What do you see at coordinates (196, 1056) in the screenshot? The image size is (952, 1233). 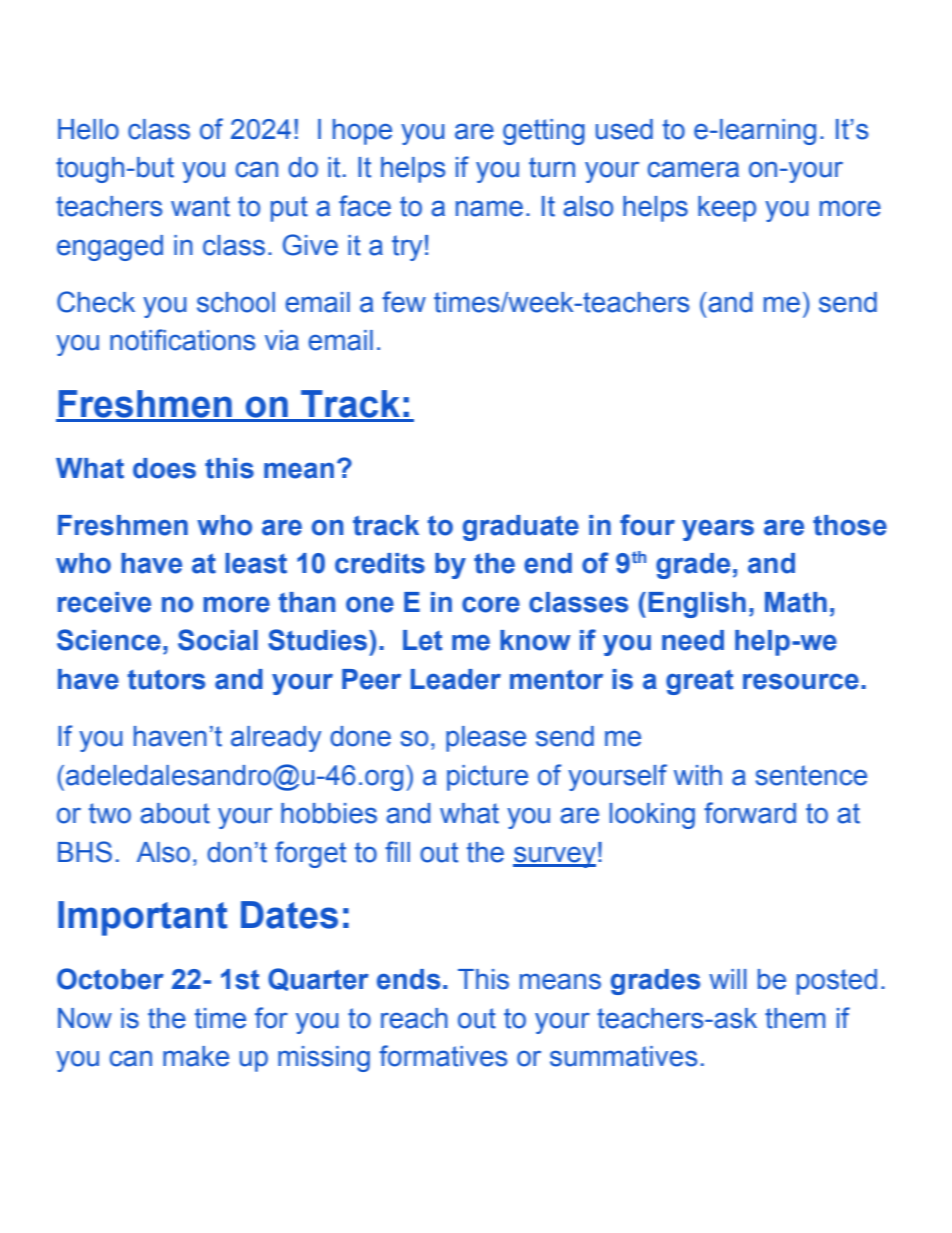 I see `make` at bounding box center [196, 1056].
